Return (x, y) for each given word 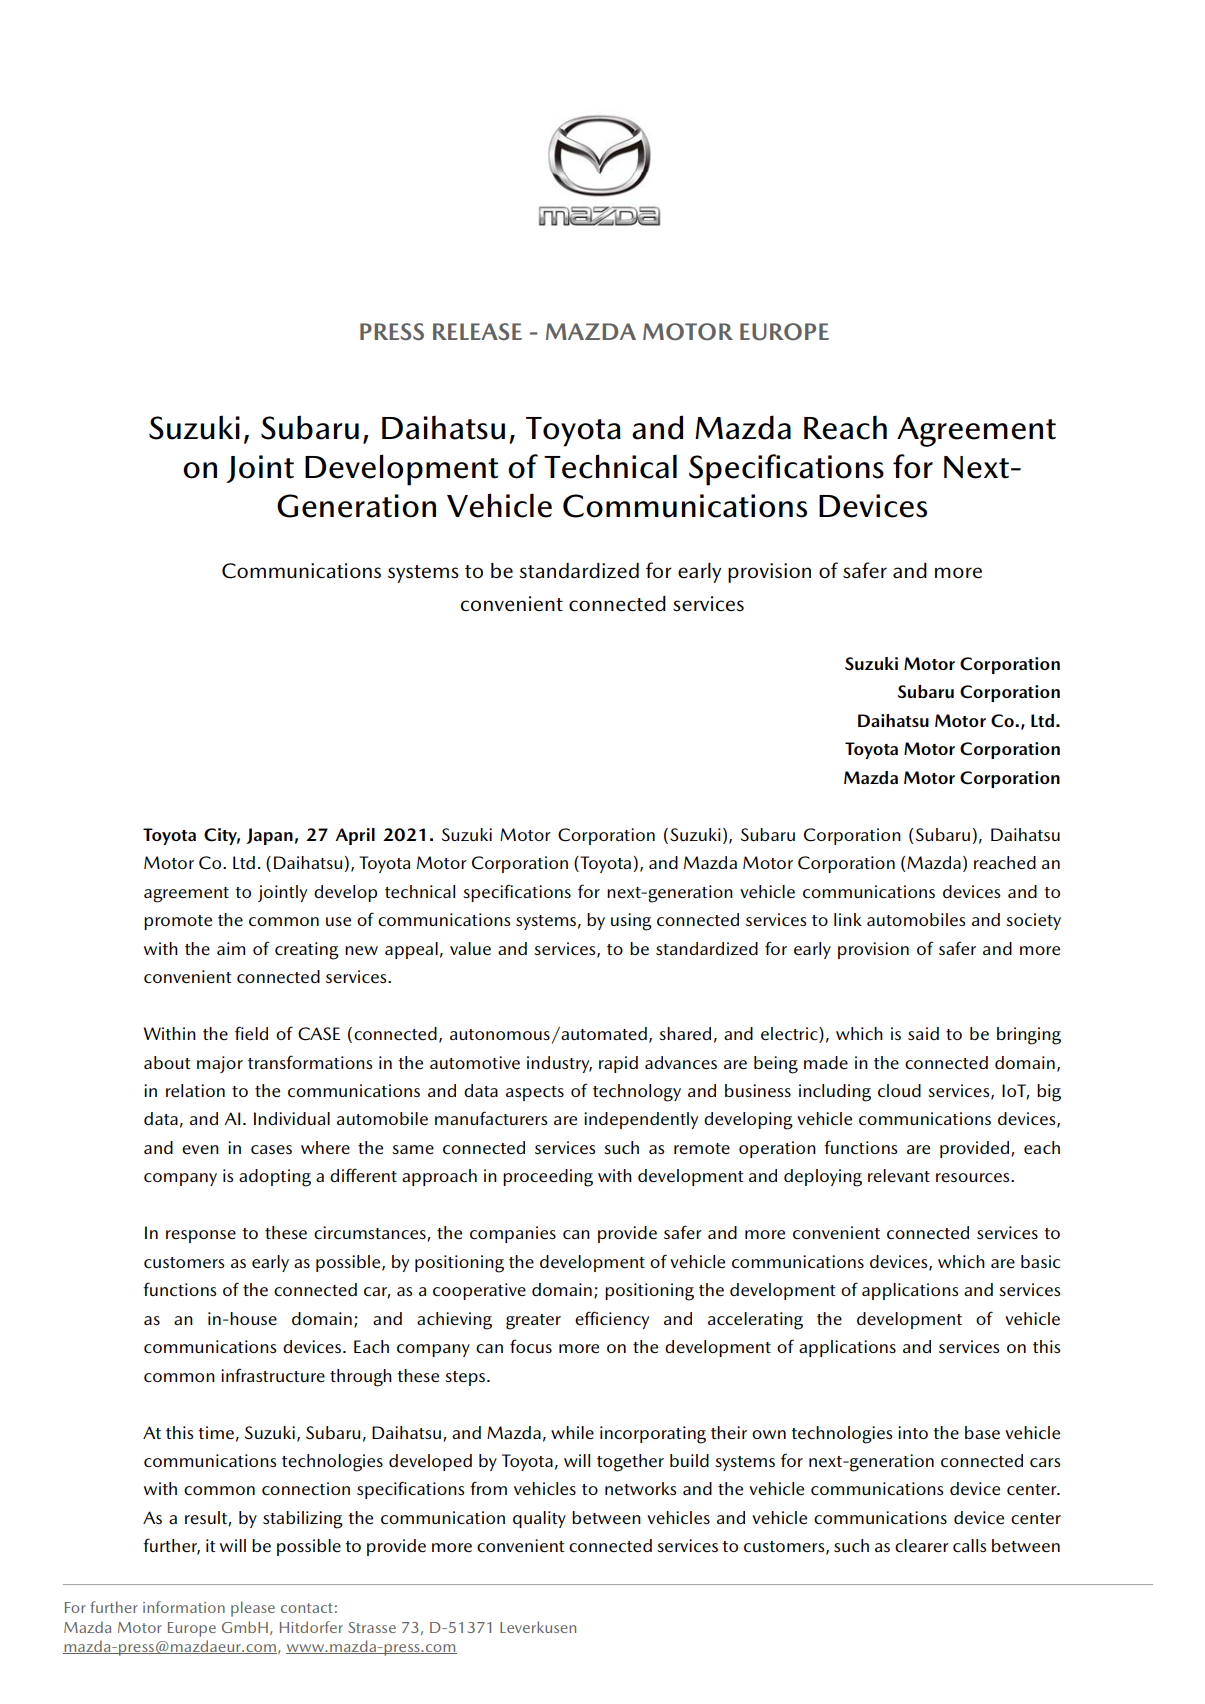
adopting (275, 1178)
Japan (269, 836)
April (355, 836)
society (1033, 921)
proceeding (548, 1178)
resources (974, 1177)
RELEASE (477, 331)
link (848, 919)
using (631, 922)
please (253, 1609)
